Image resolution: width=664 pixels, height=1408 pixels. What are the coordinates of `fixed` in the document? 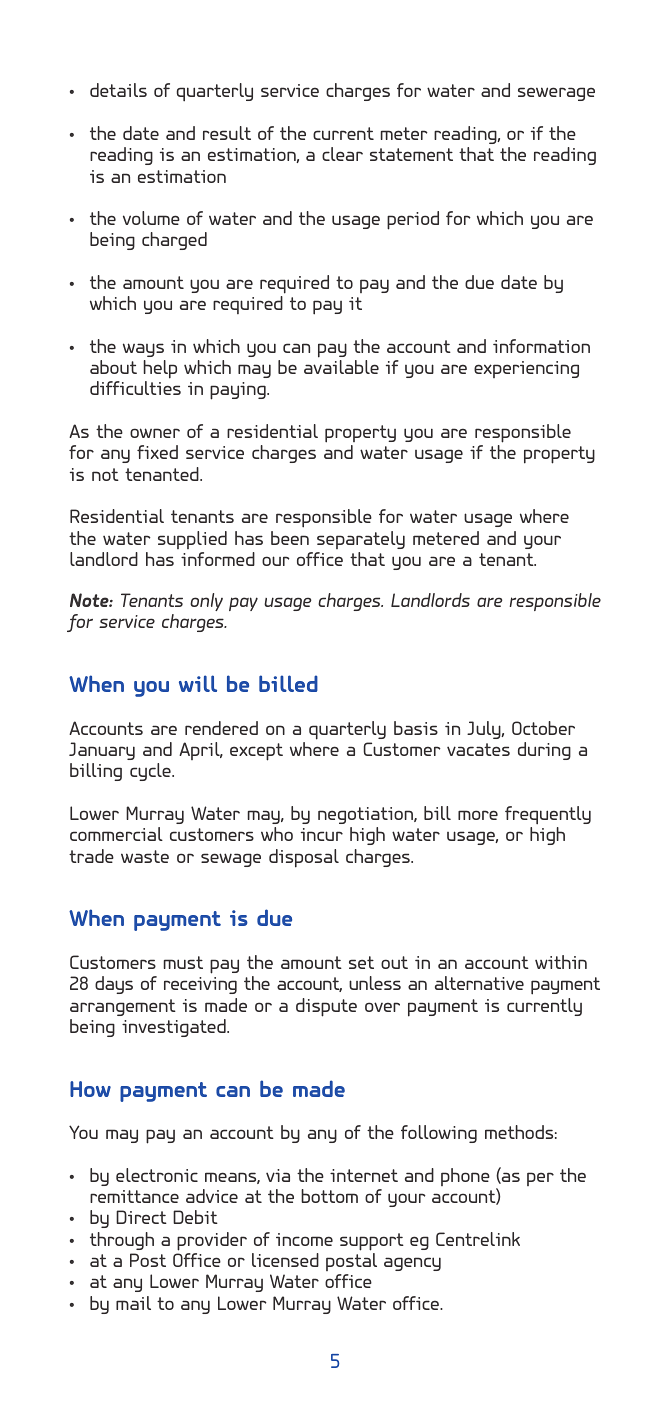 It's located at (157, 452).
